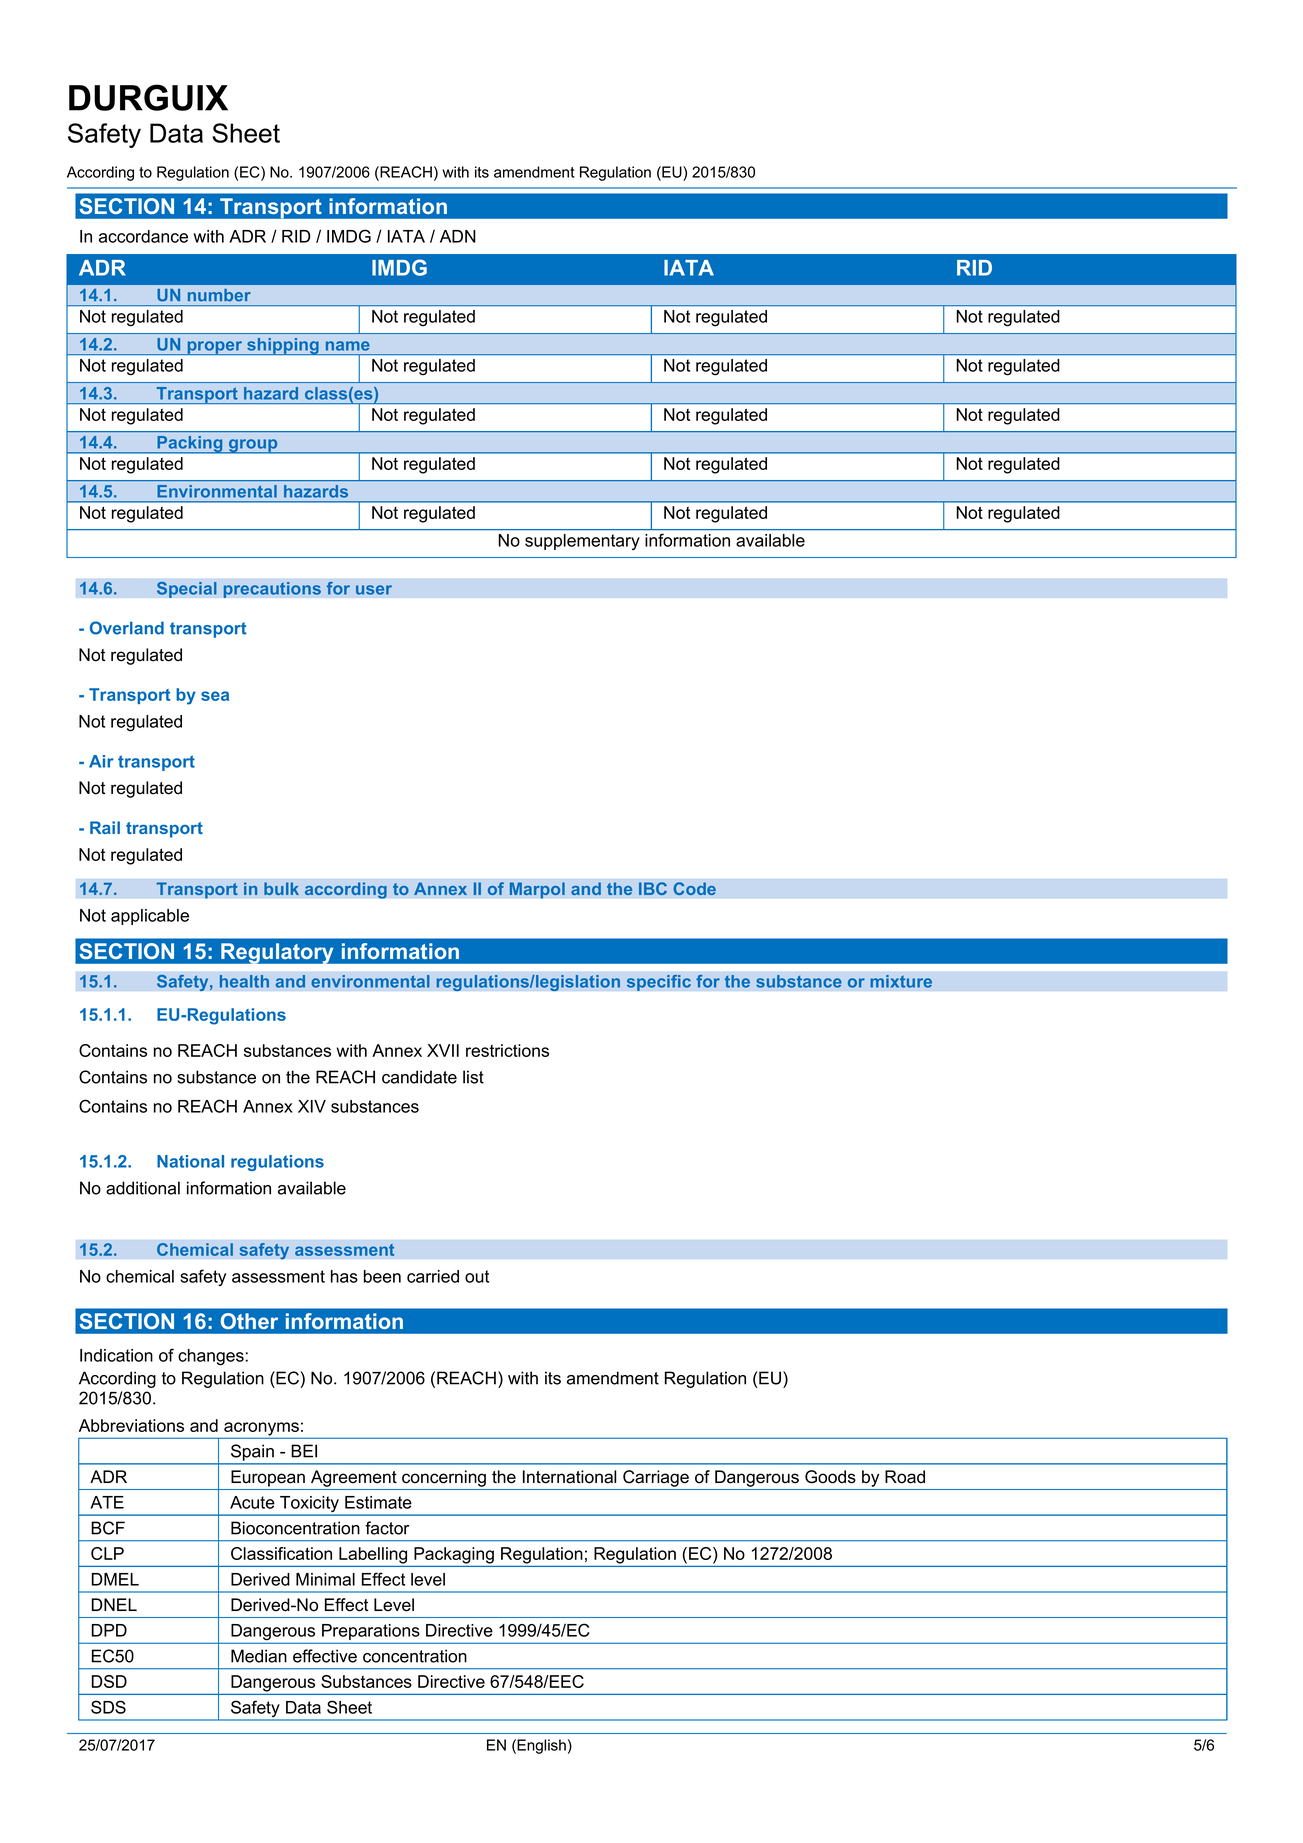 The image size is (1303, 1843). I want to click on health, so click(244, 981).
